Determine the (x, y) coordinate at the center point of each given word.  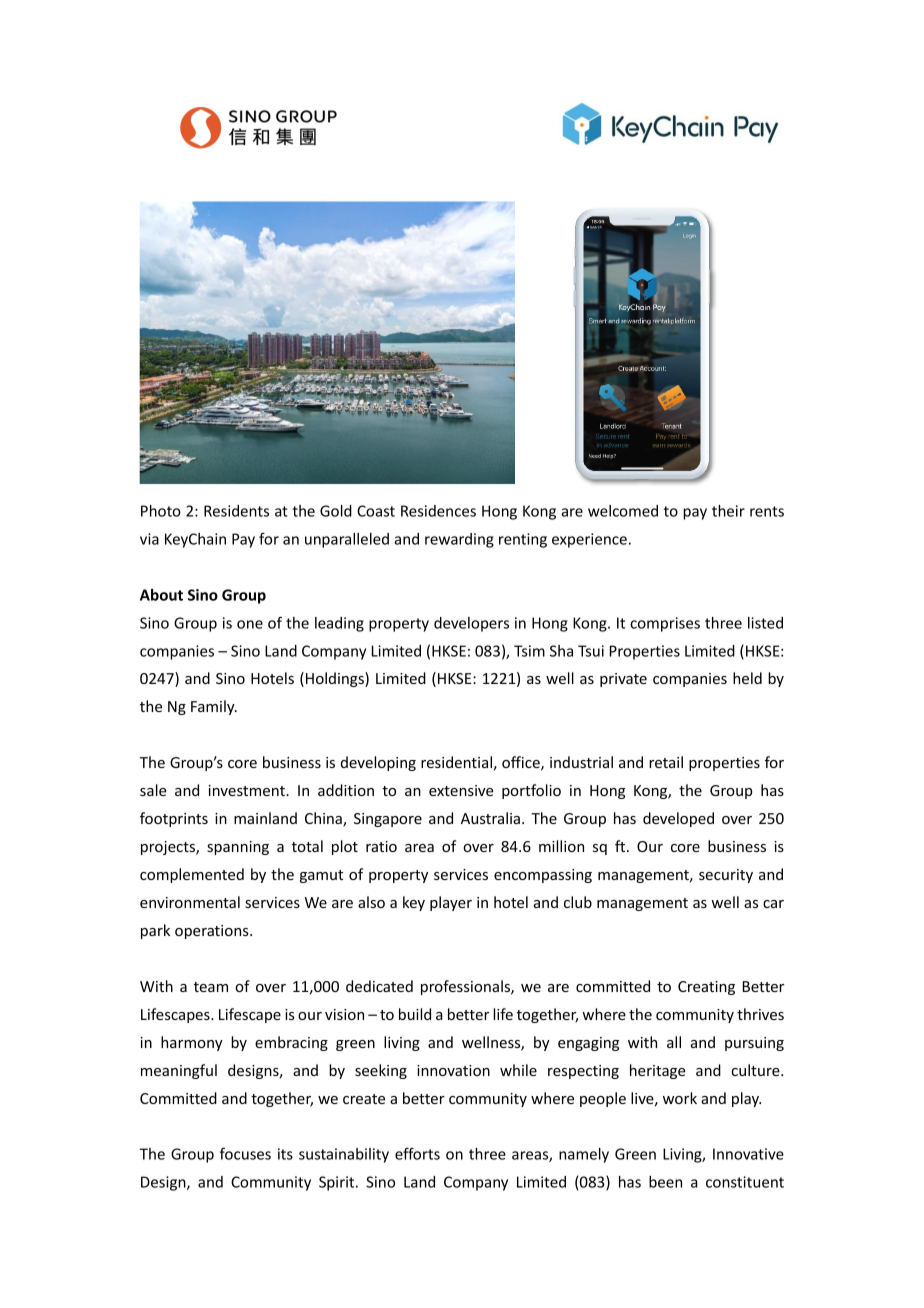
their (728, 511)
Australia (490, 818)
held (747, 678)
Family (214, 707)
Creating (706, 988)
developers (471, 624)
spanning (238, 848)
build (415, 1014)
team (211, 987)
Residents (236, 511)
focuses (245, 1153)
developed (678, 819)
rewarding (459, 540)
